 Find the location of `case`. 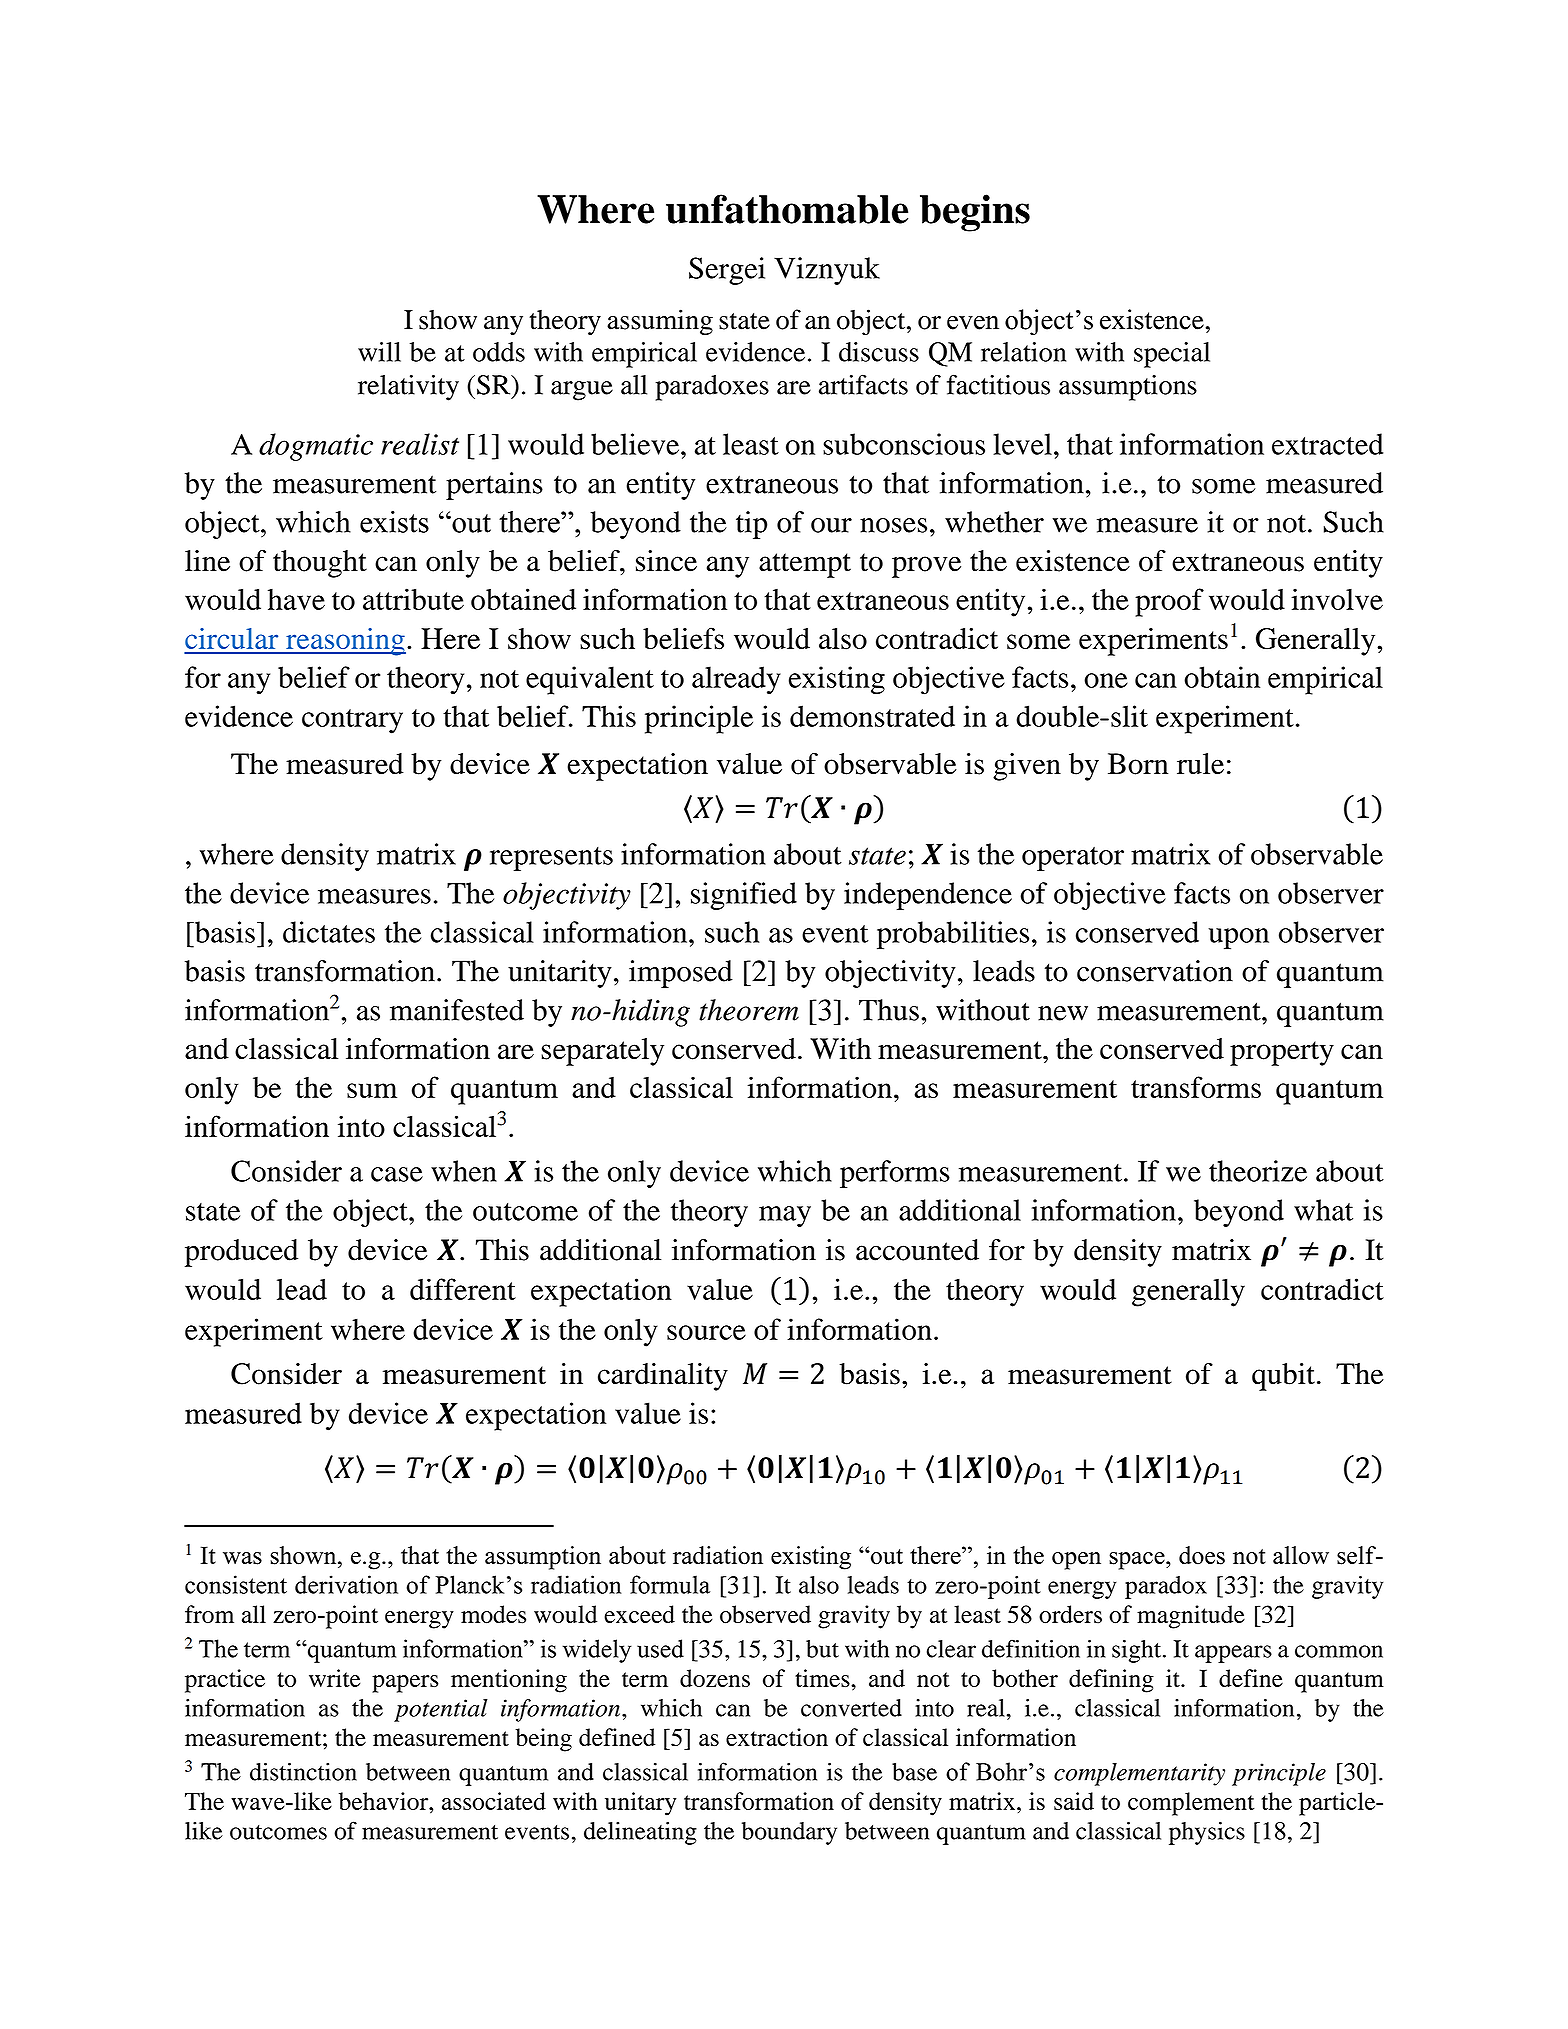

case is located at coordinates (397, 1174).
